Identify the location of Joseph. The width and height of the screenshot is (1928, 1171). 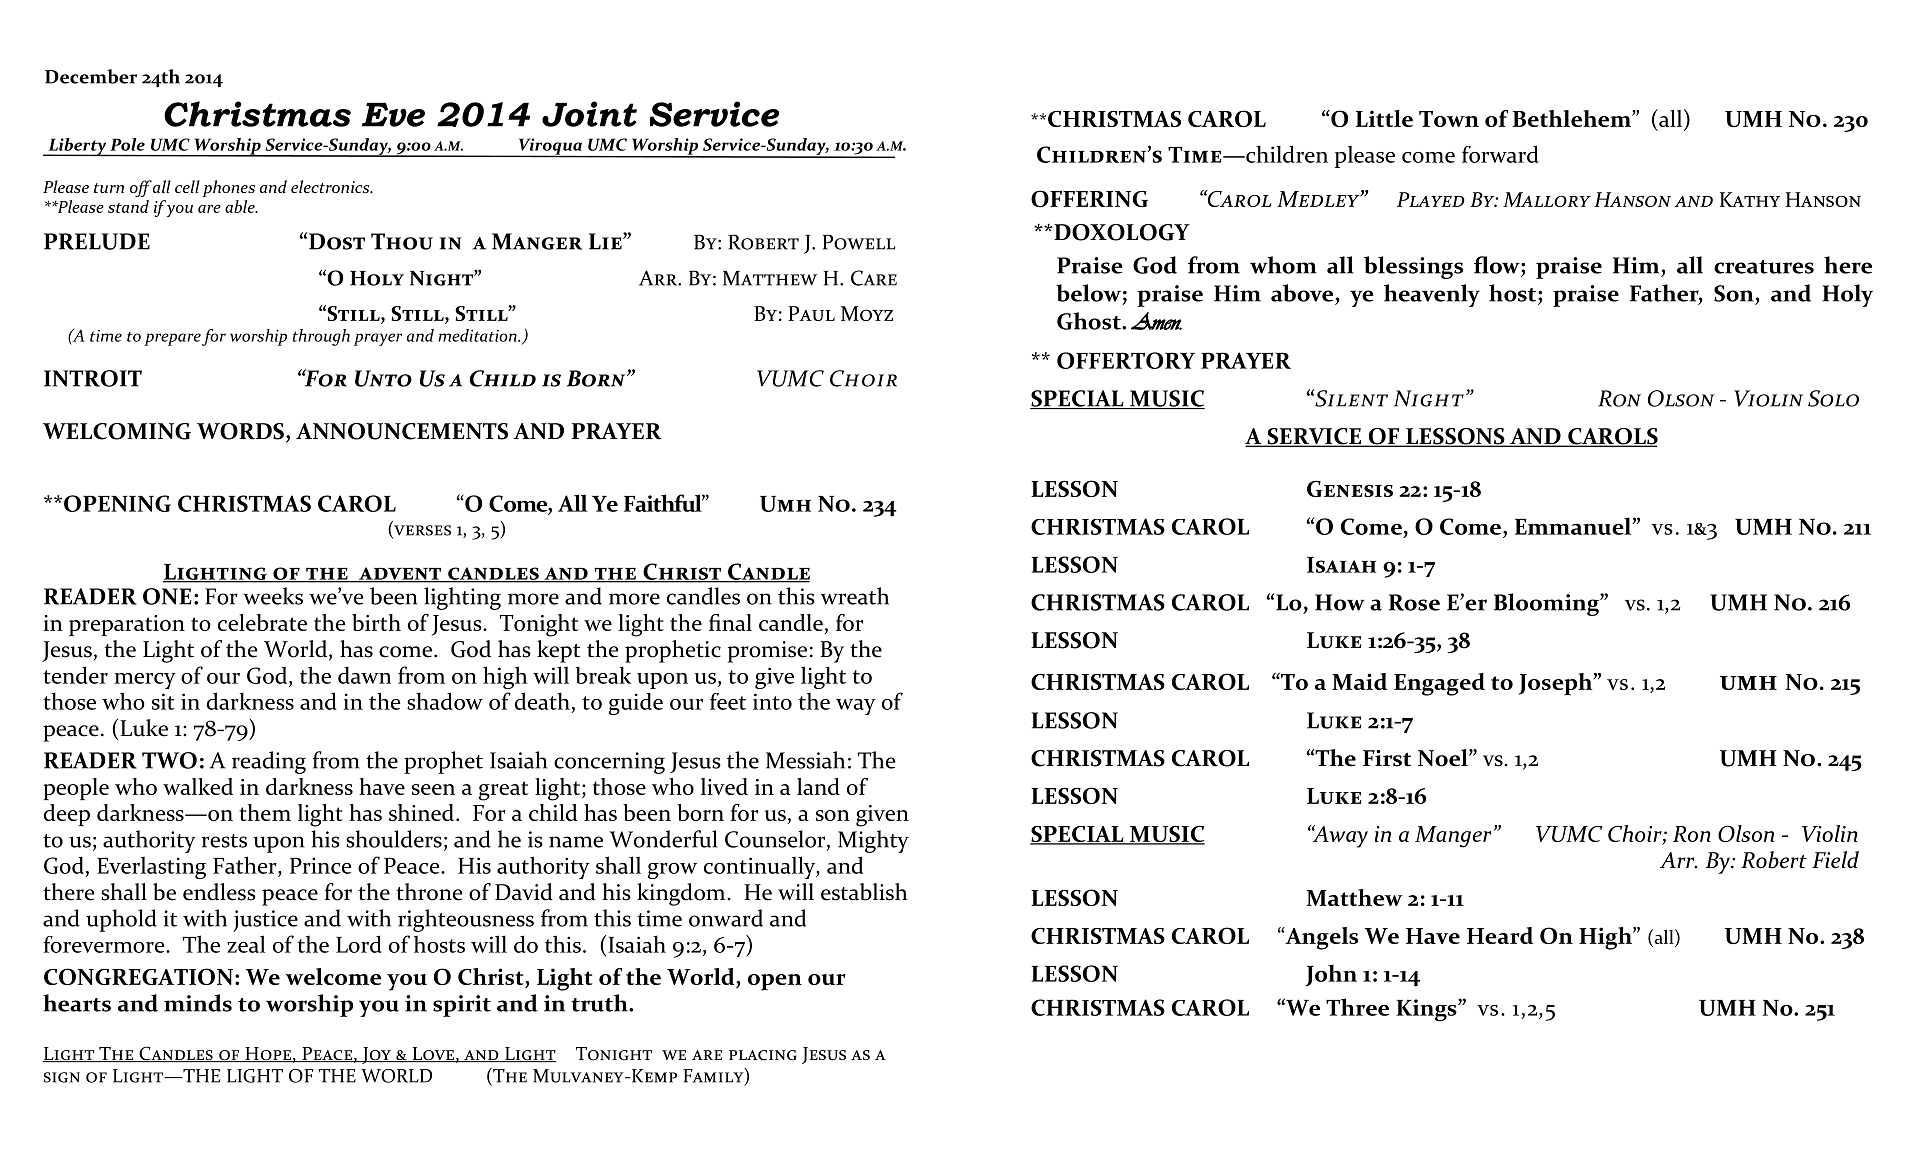
(1556, 684).
